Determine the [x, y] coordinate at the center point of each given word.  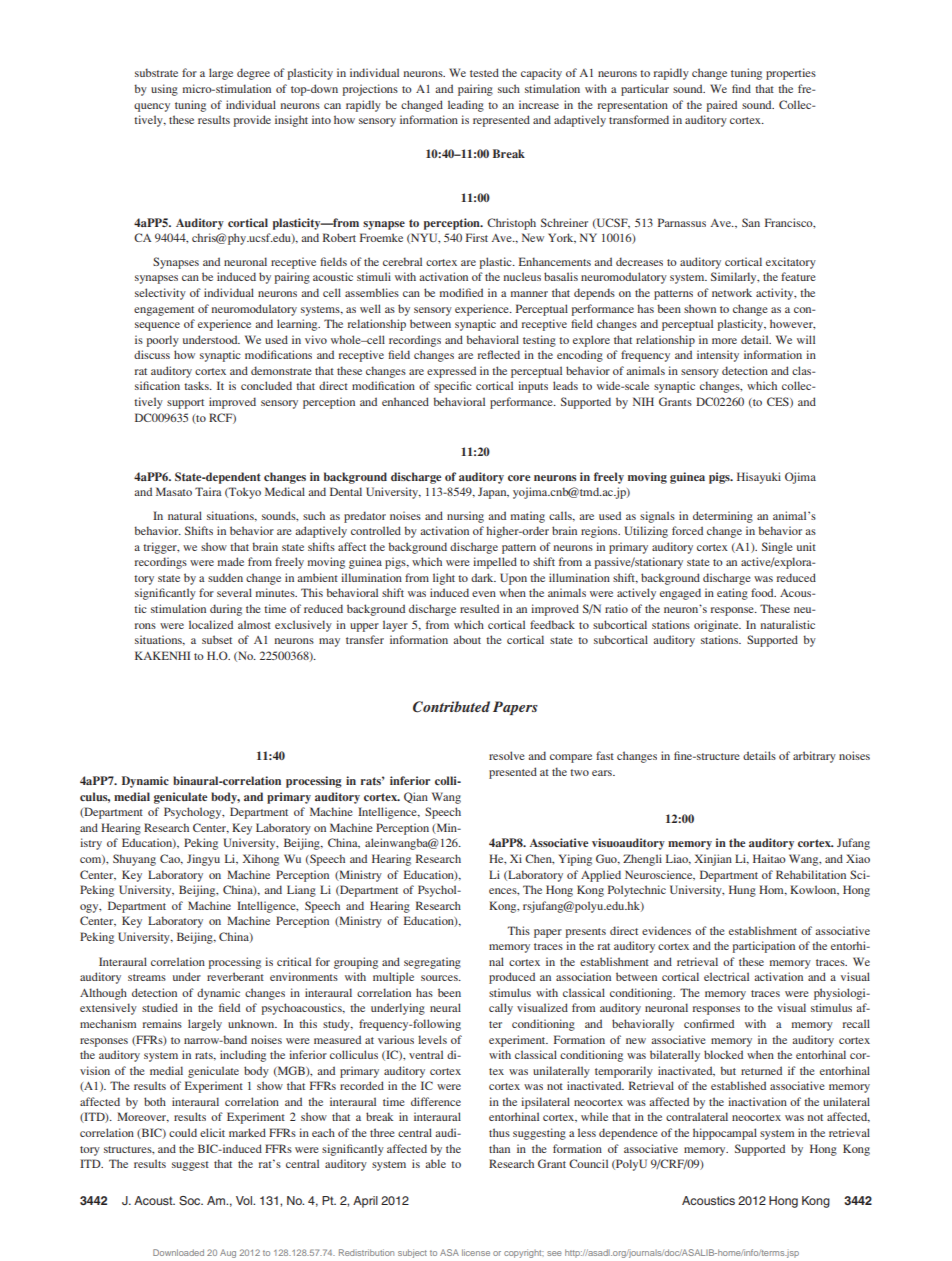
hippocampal [725, 1134]
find [741, 88]
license [476, 1252]
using [164, 90]
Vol [245, 1200]
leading [466, 106]
